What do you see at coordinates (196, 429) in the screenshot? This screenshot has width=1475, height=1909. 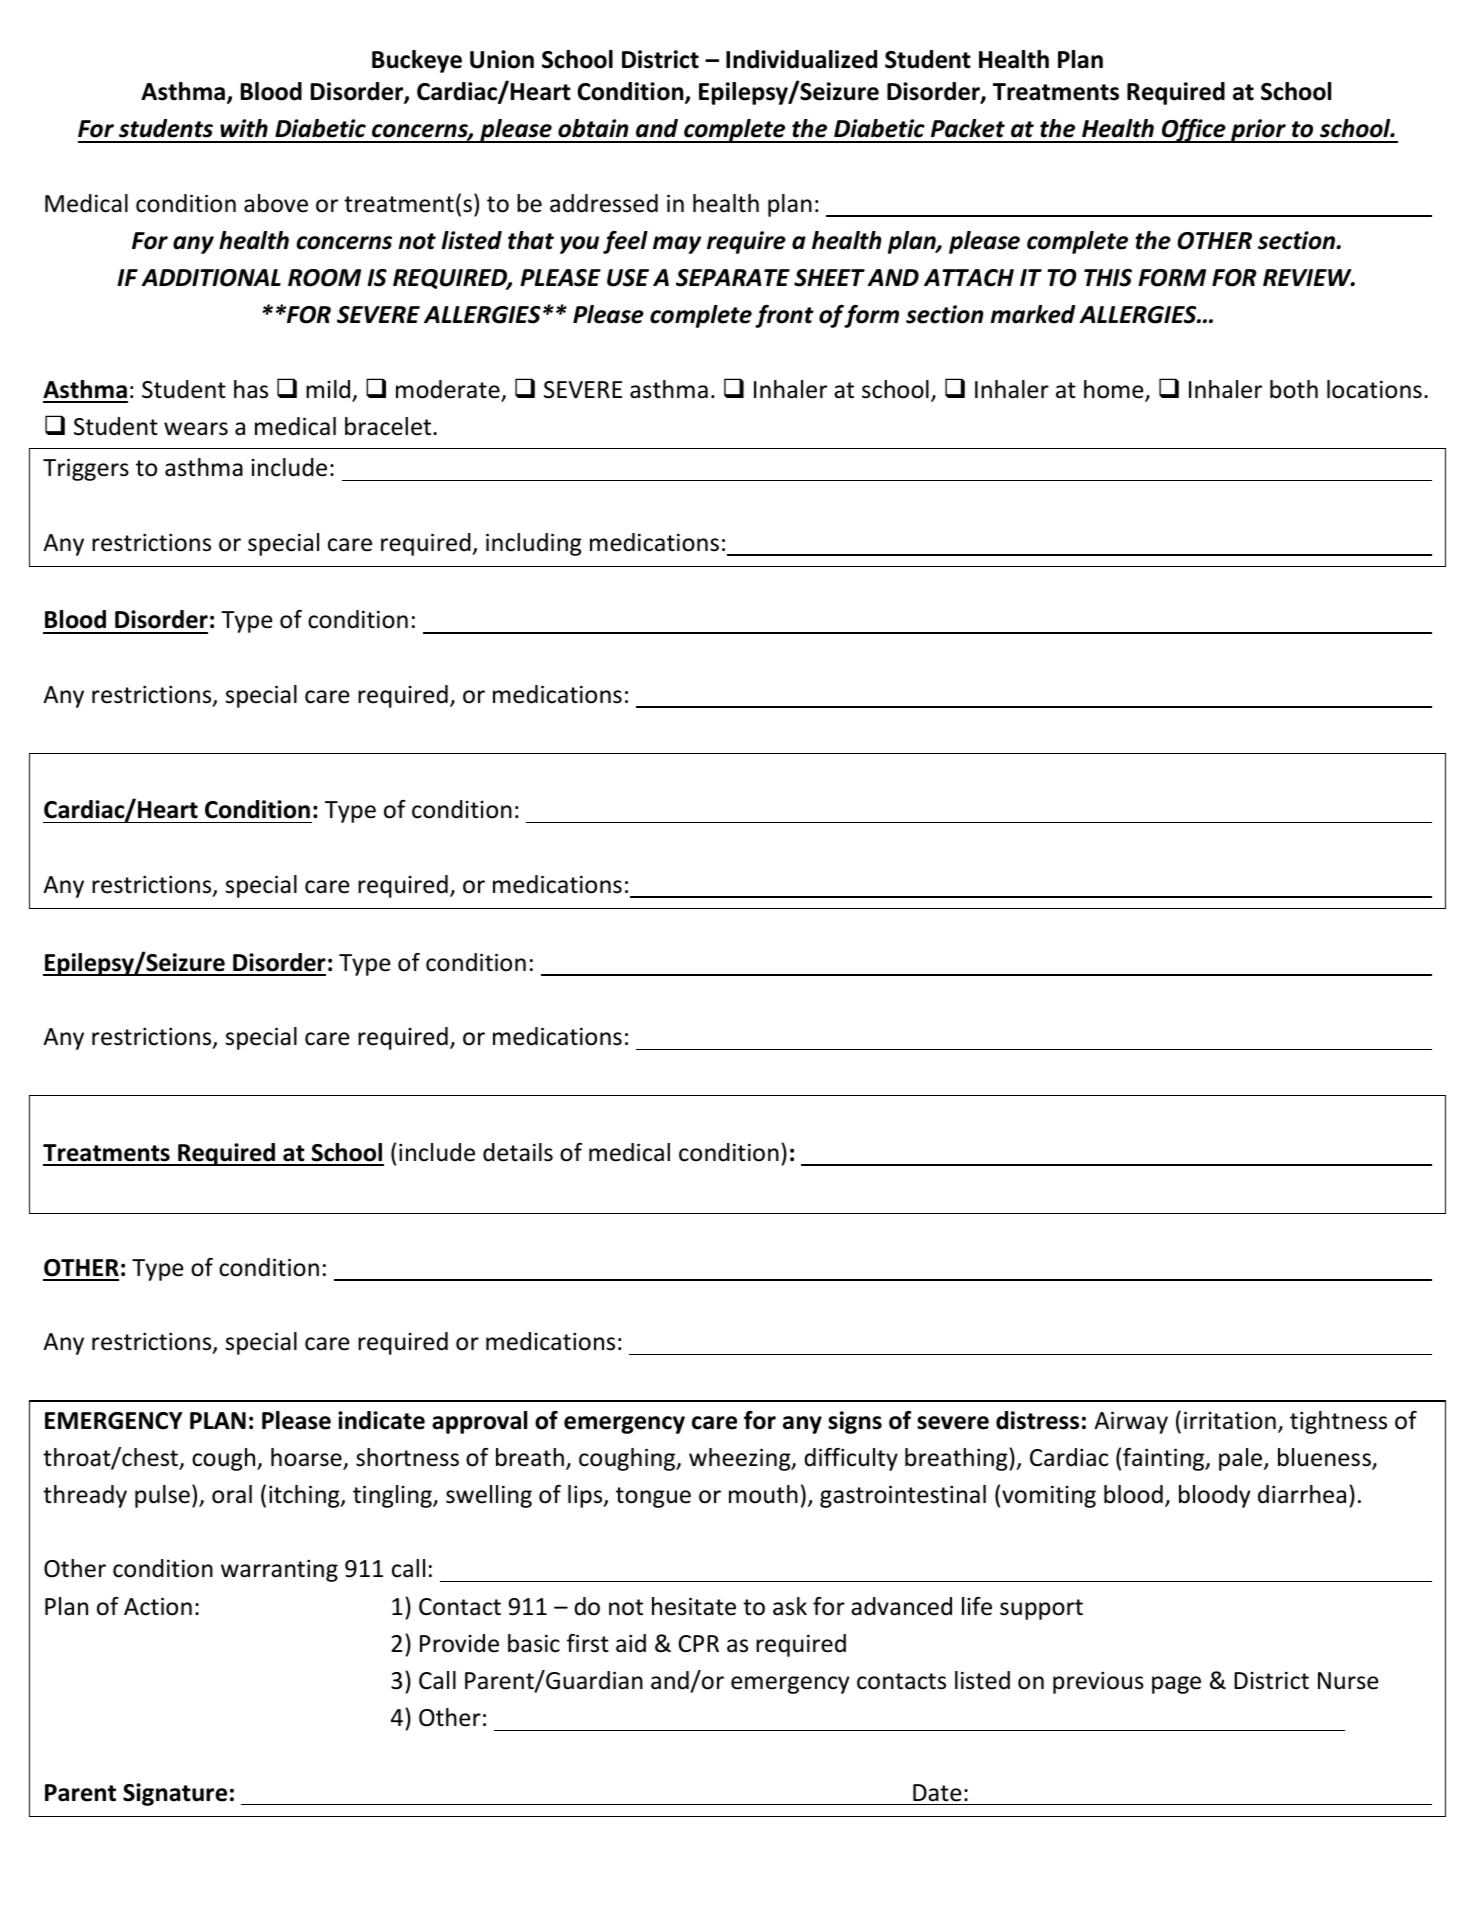 I see `wears` at bounding box center [196, 429].
